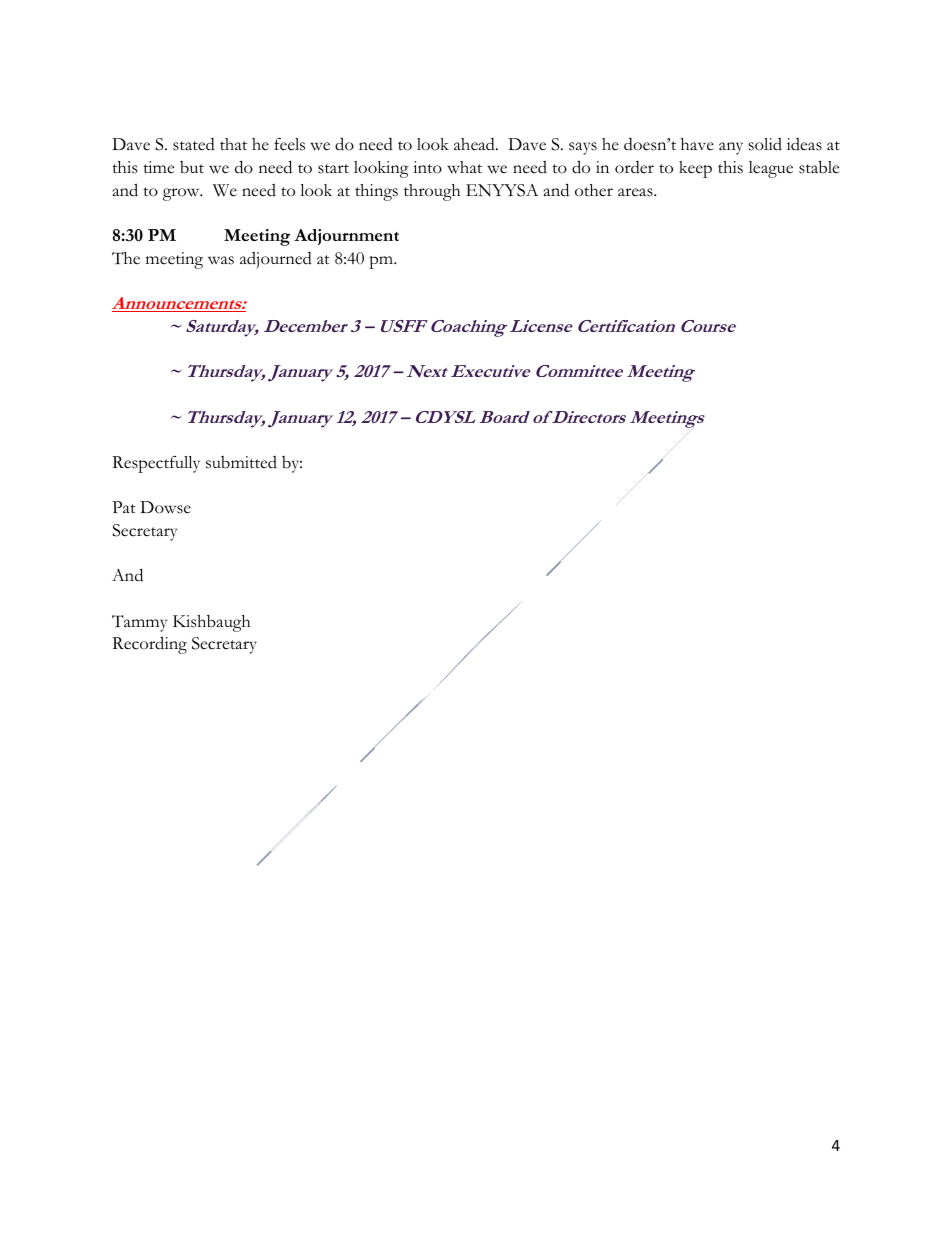  I want to click on Recording, so click(149, 645).
